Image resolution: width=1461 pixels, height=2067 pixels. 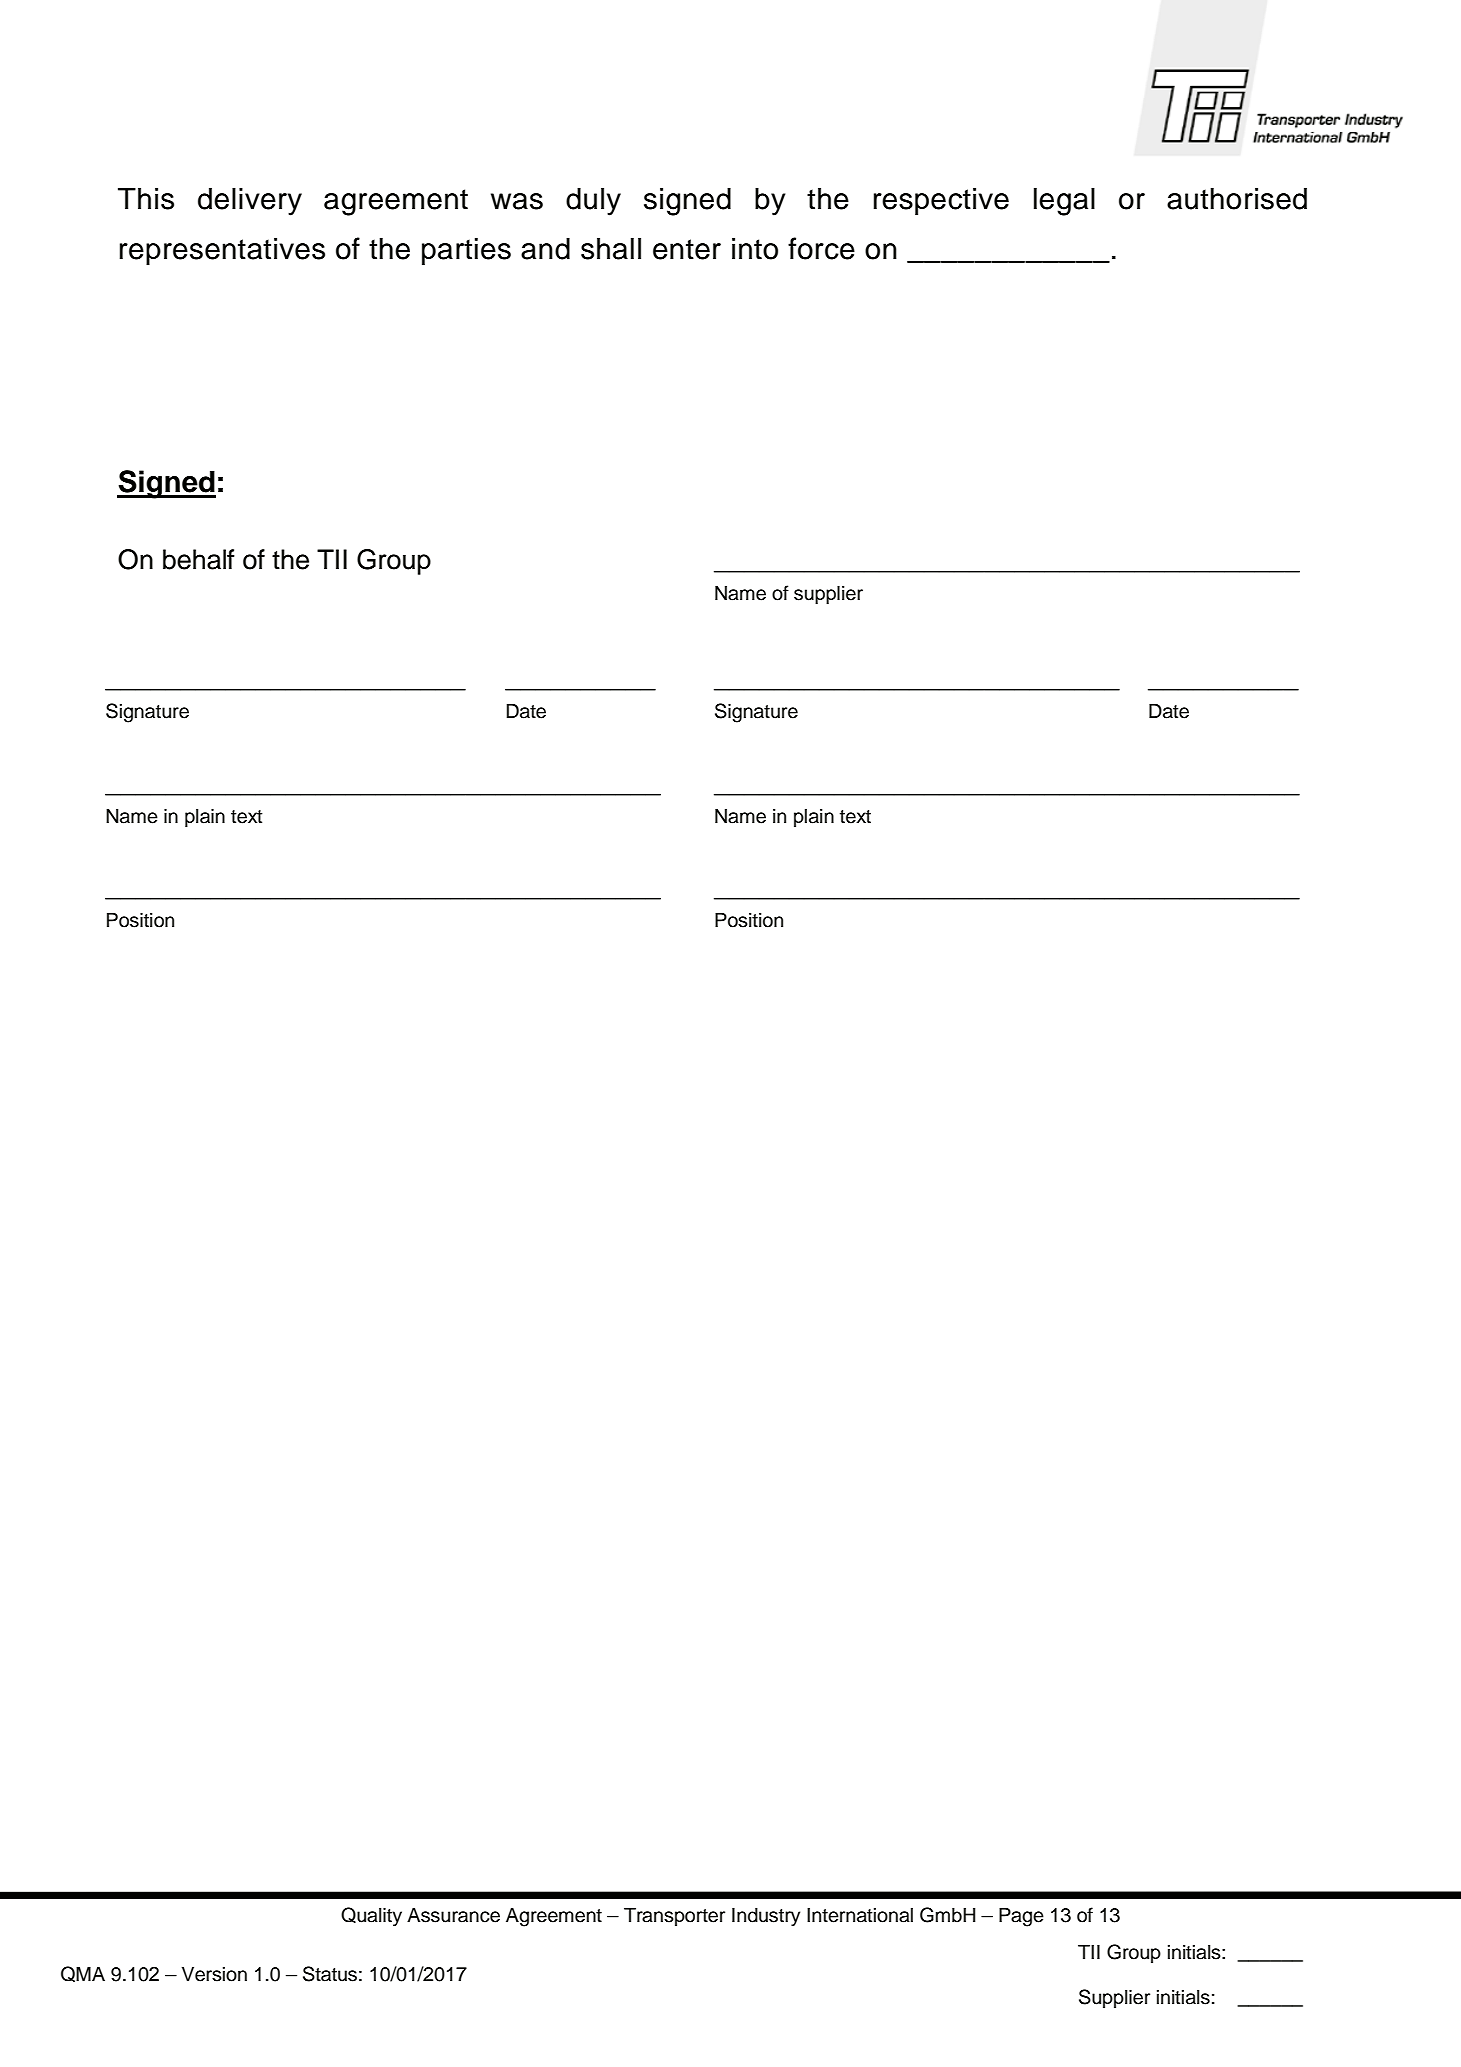 I want to click on enter, so click(x=687, y=249).
